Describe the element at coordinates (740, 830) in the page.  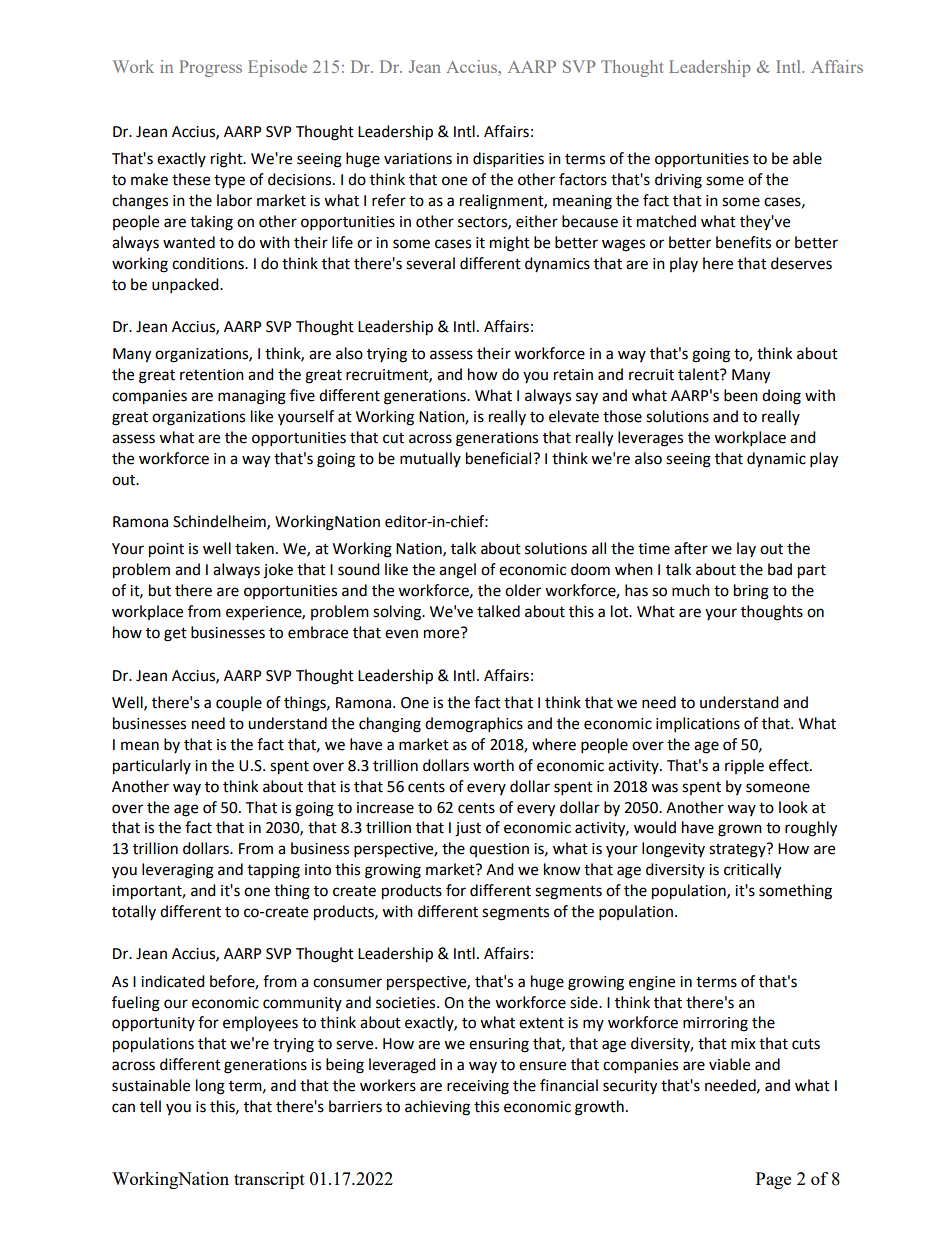
I see `grown` at that location.
